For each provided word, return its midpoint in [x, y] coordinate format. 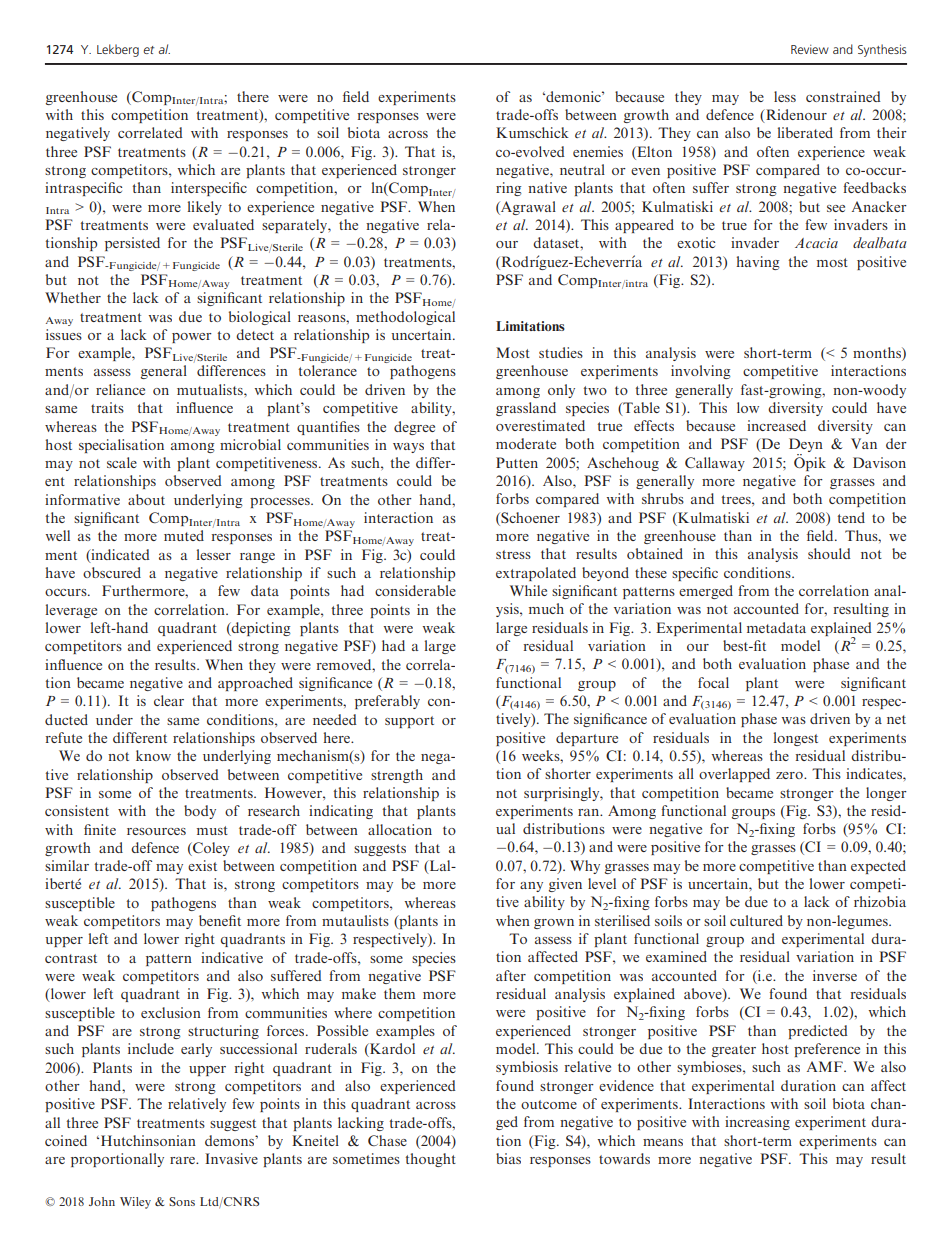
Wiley [135, 1203]
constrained [843, 96]
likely [205, 208]
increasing [757, 1123]
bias [508, 1158]
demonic [573, 96]
